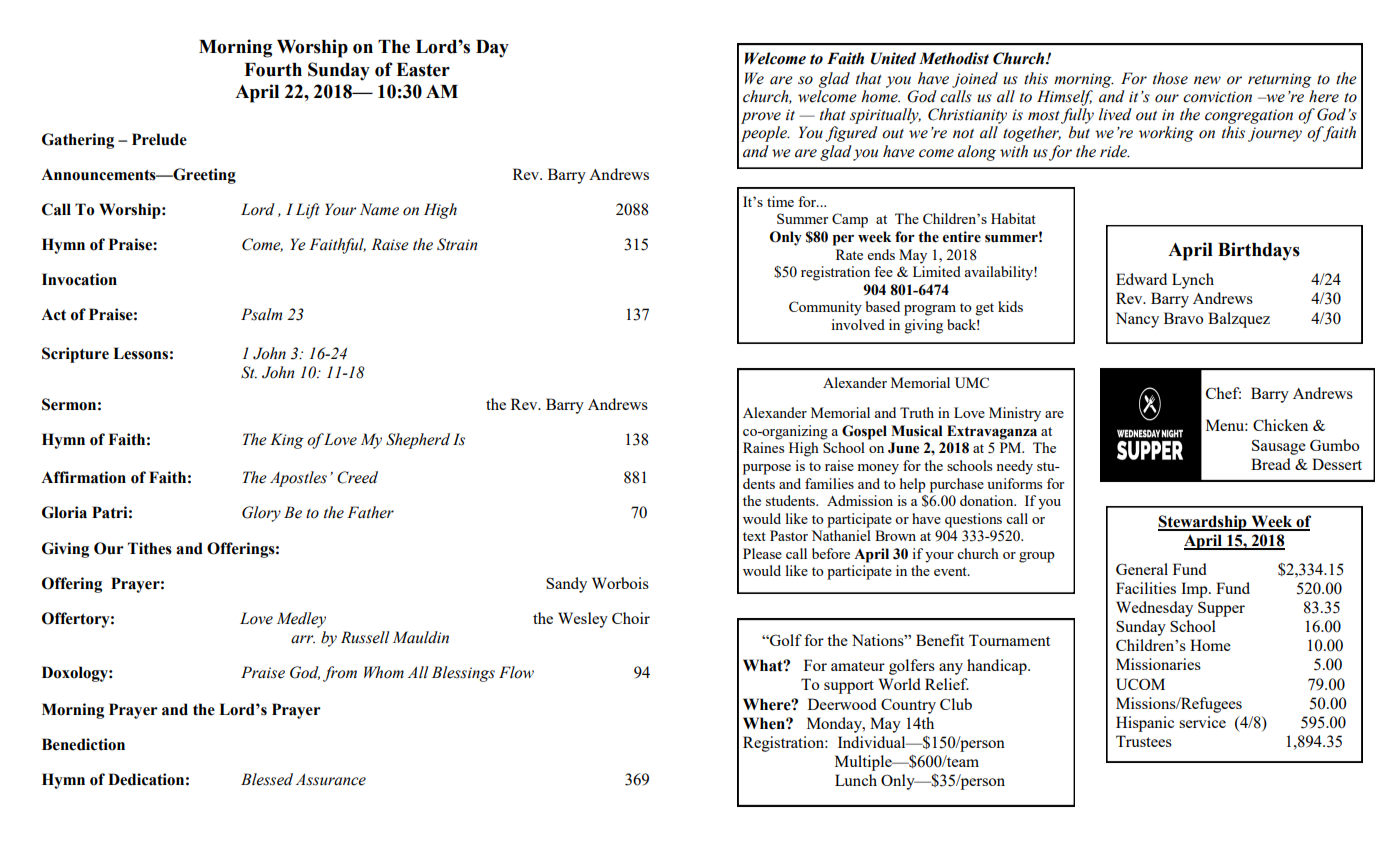 The width and height of the screenshot is (1400, 850). What do you see at coordinates (267, 779) in the screenshot?
I see `Blessed` at bounding box center [267, 779].
